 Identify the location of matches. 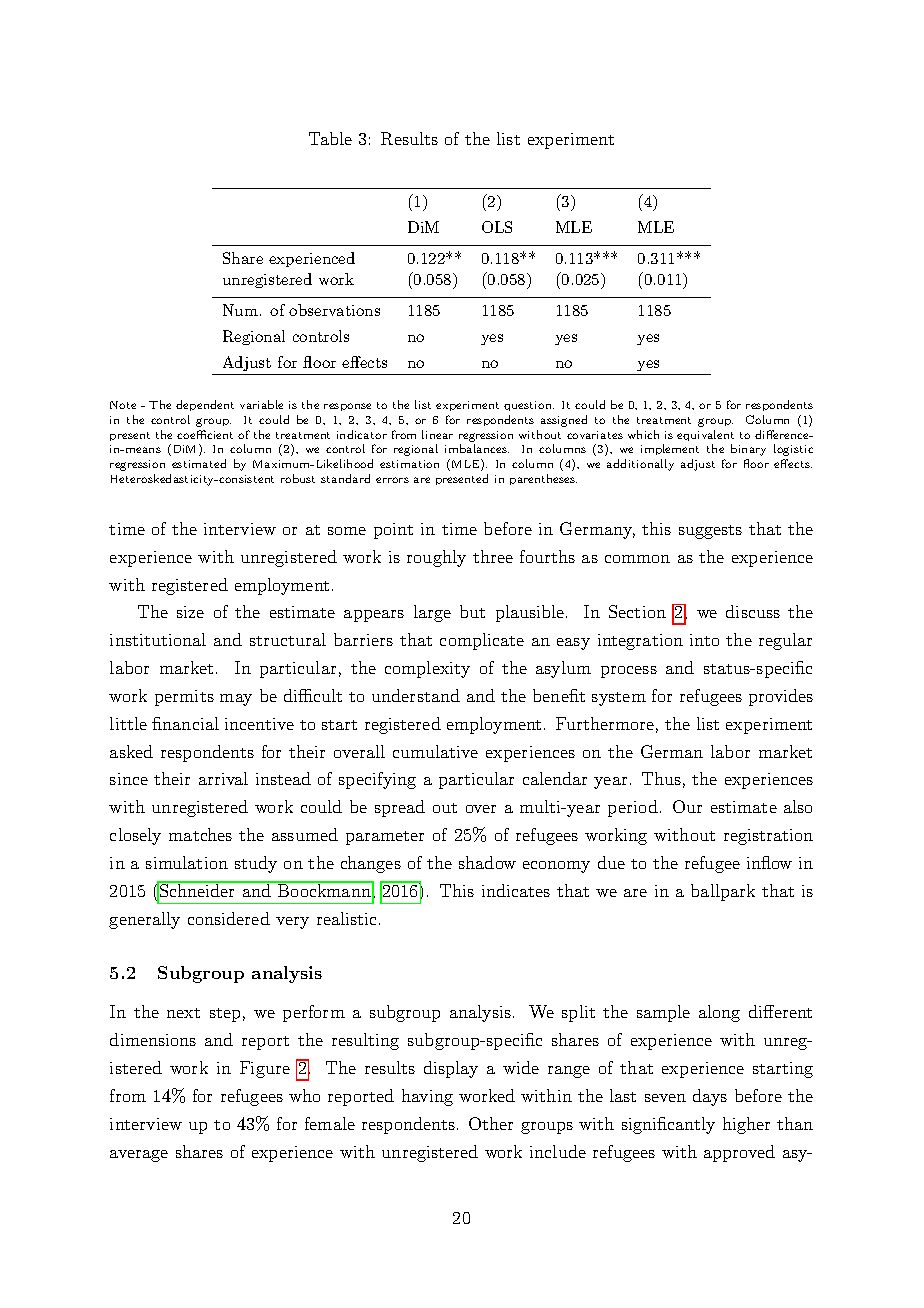
(200, 834).
